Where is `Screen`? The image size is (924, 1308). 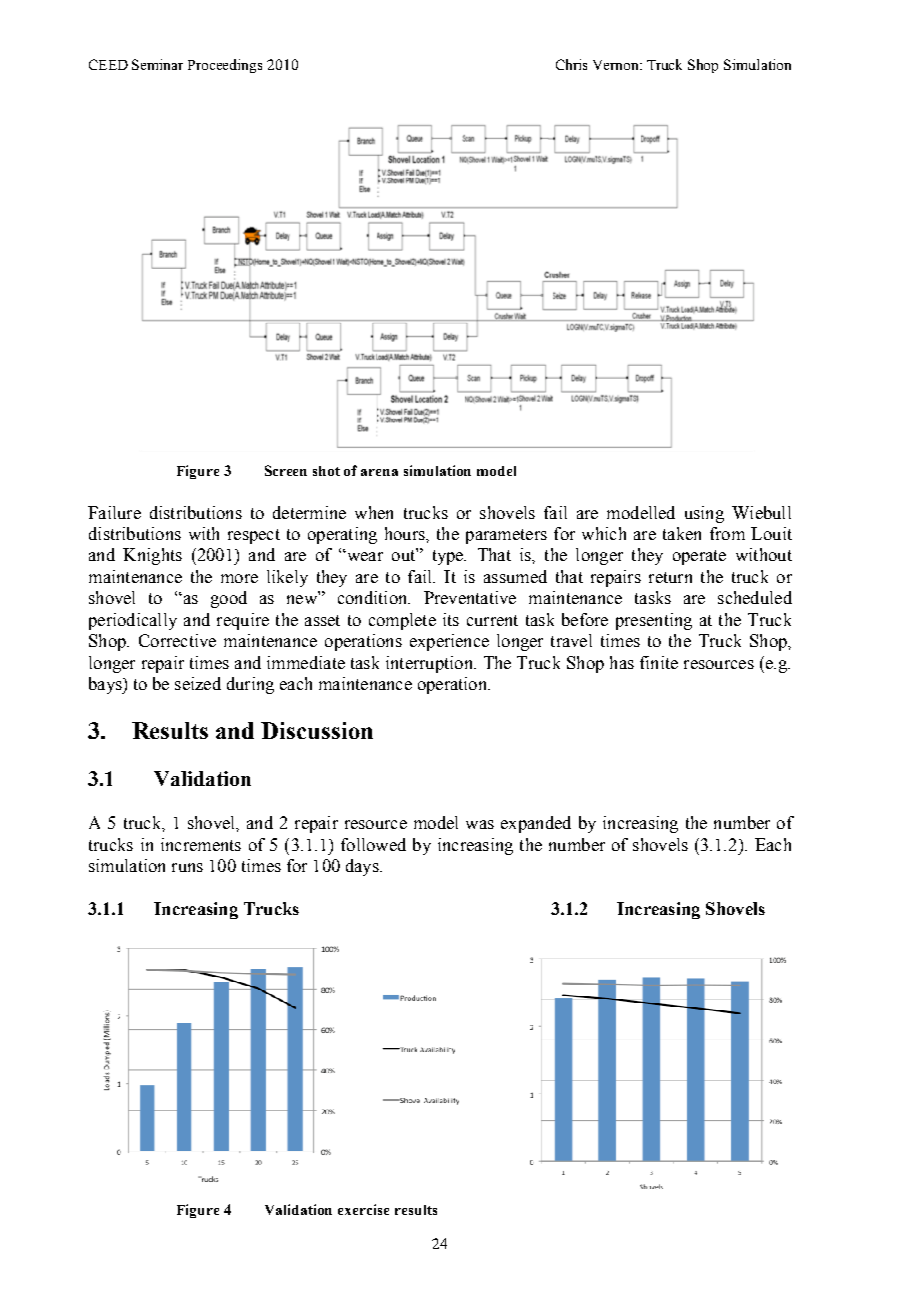 Screen is located at coordinates (286, 470).
